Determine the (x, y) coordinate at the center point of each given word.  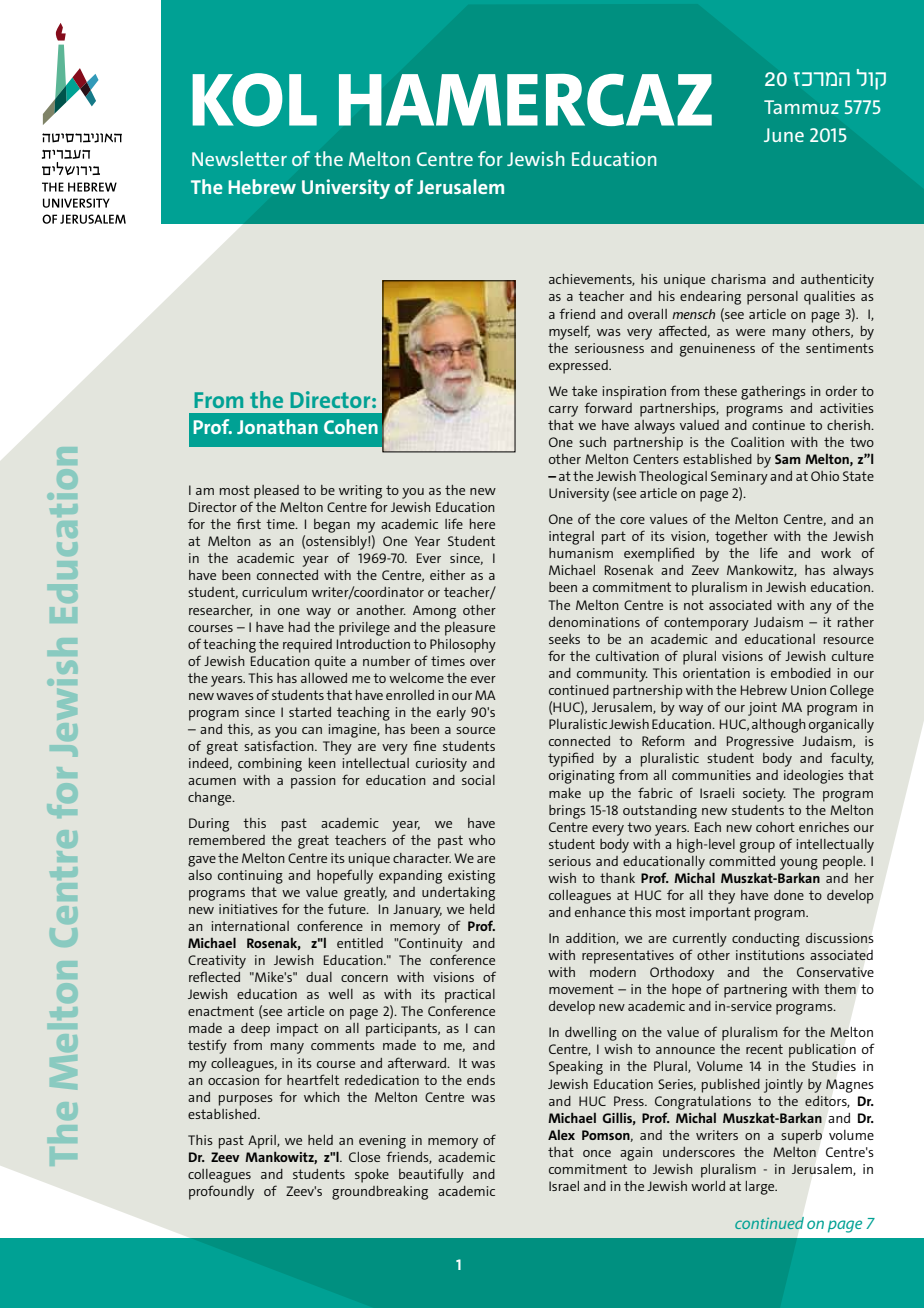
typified (571, 759)
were (750, 332)
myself (569, 332)
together (741, 538)
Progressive (760, 743)
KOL (254, 100)
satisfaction (280, 745)
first (248, 523)
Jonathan (277, 426)
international (250, 926)
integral (571, 538)
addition (591, 939)
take (584, 391)
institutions (770, 955)
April (263, 1142)
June (784, 135)
